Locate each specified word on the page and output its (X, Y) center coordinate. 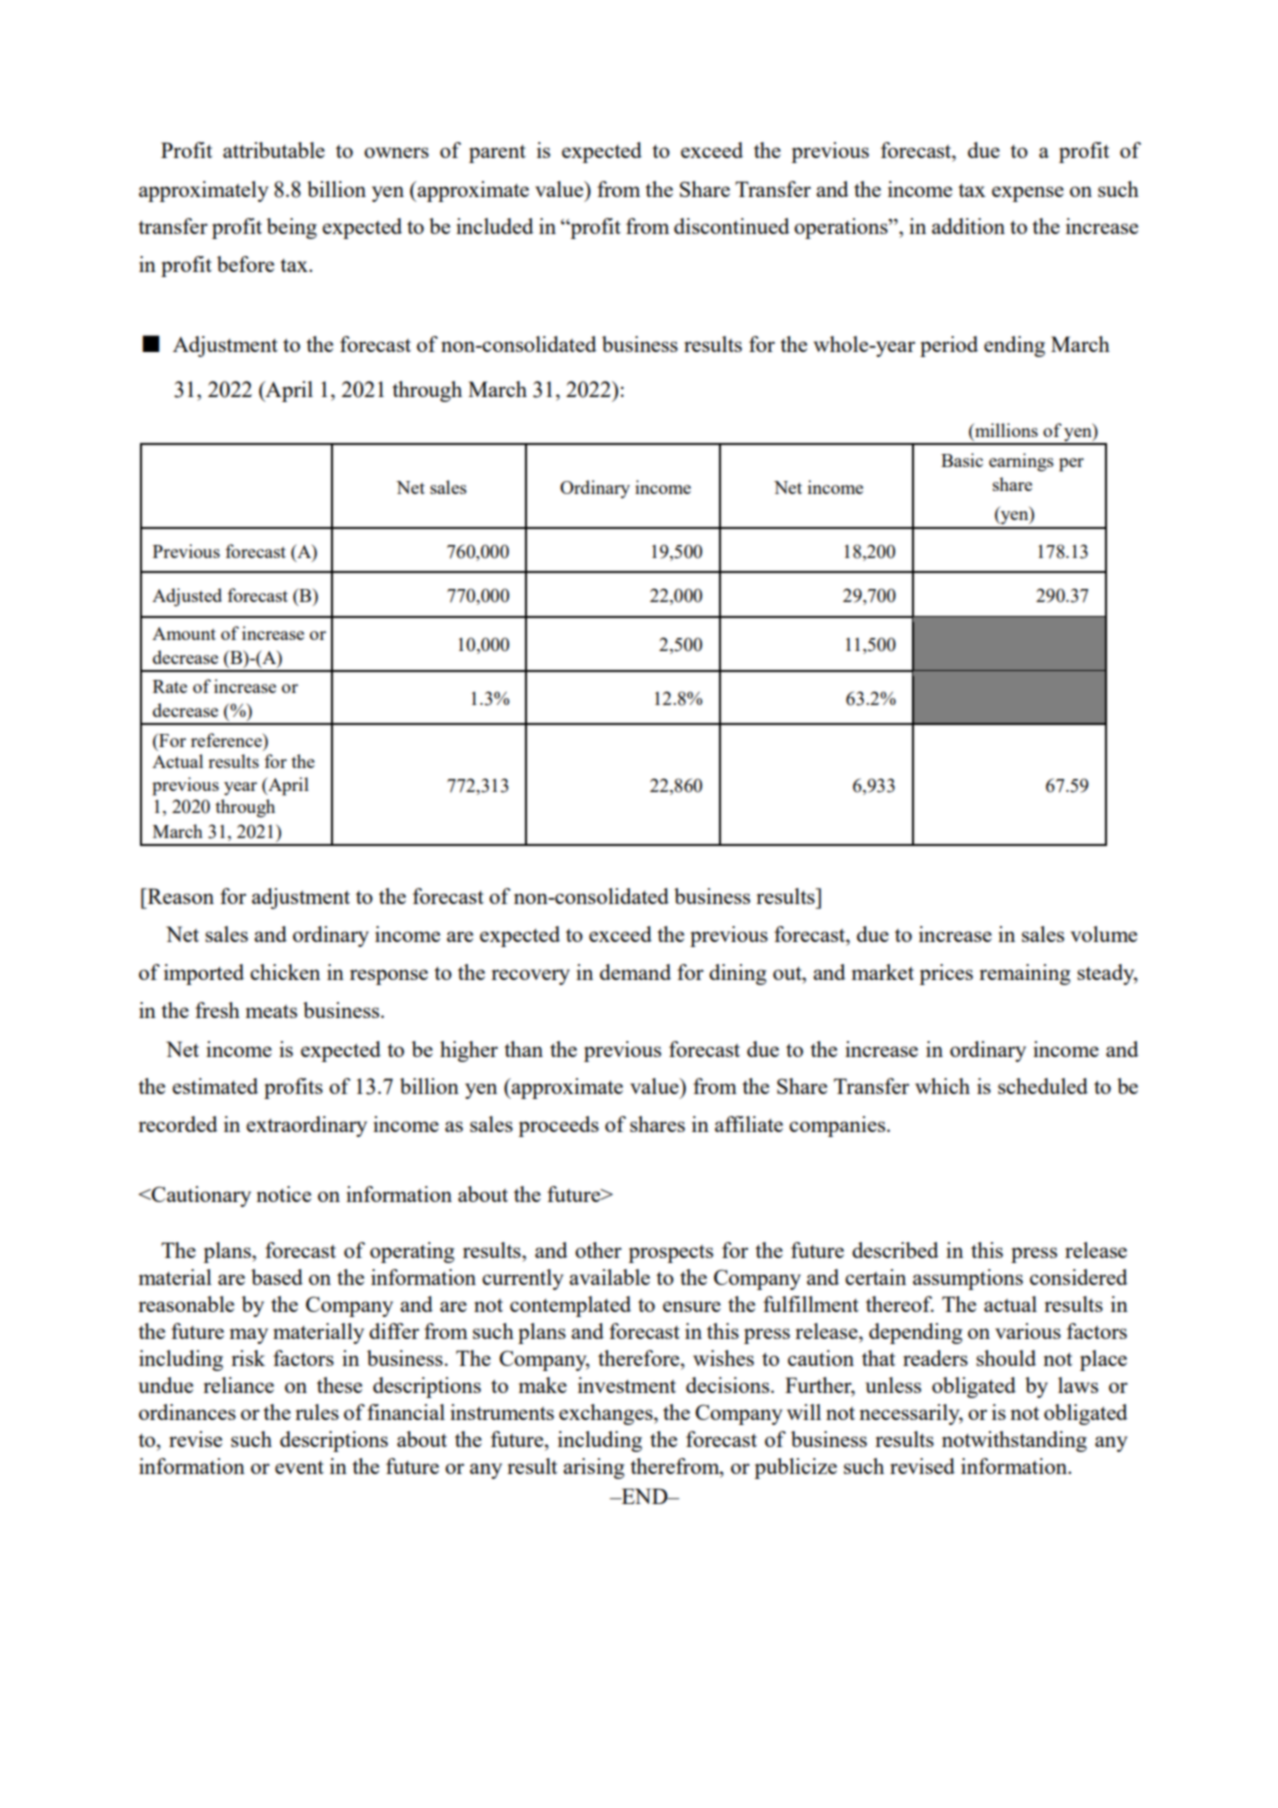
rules (317, 1412)
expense (1028, 194)
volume (1104, 934)
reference (227, 740)
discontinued (731, 226)
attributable (274, 150)
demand (635, 972)
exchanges (607, 1414)
